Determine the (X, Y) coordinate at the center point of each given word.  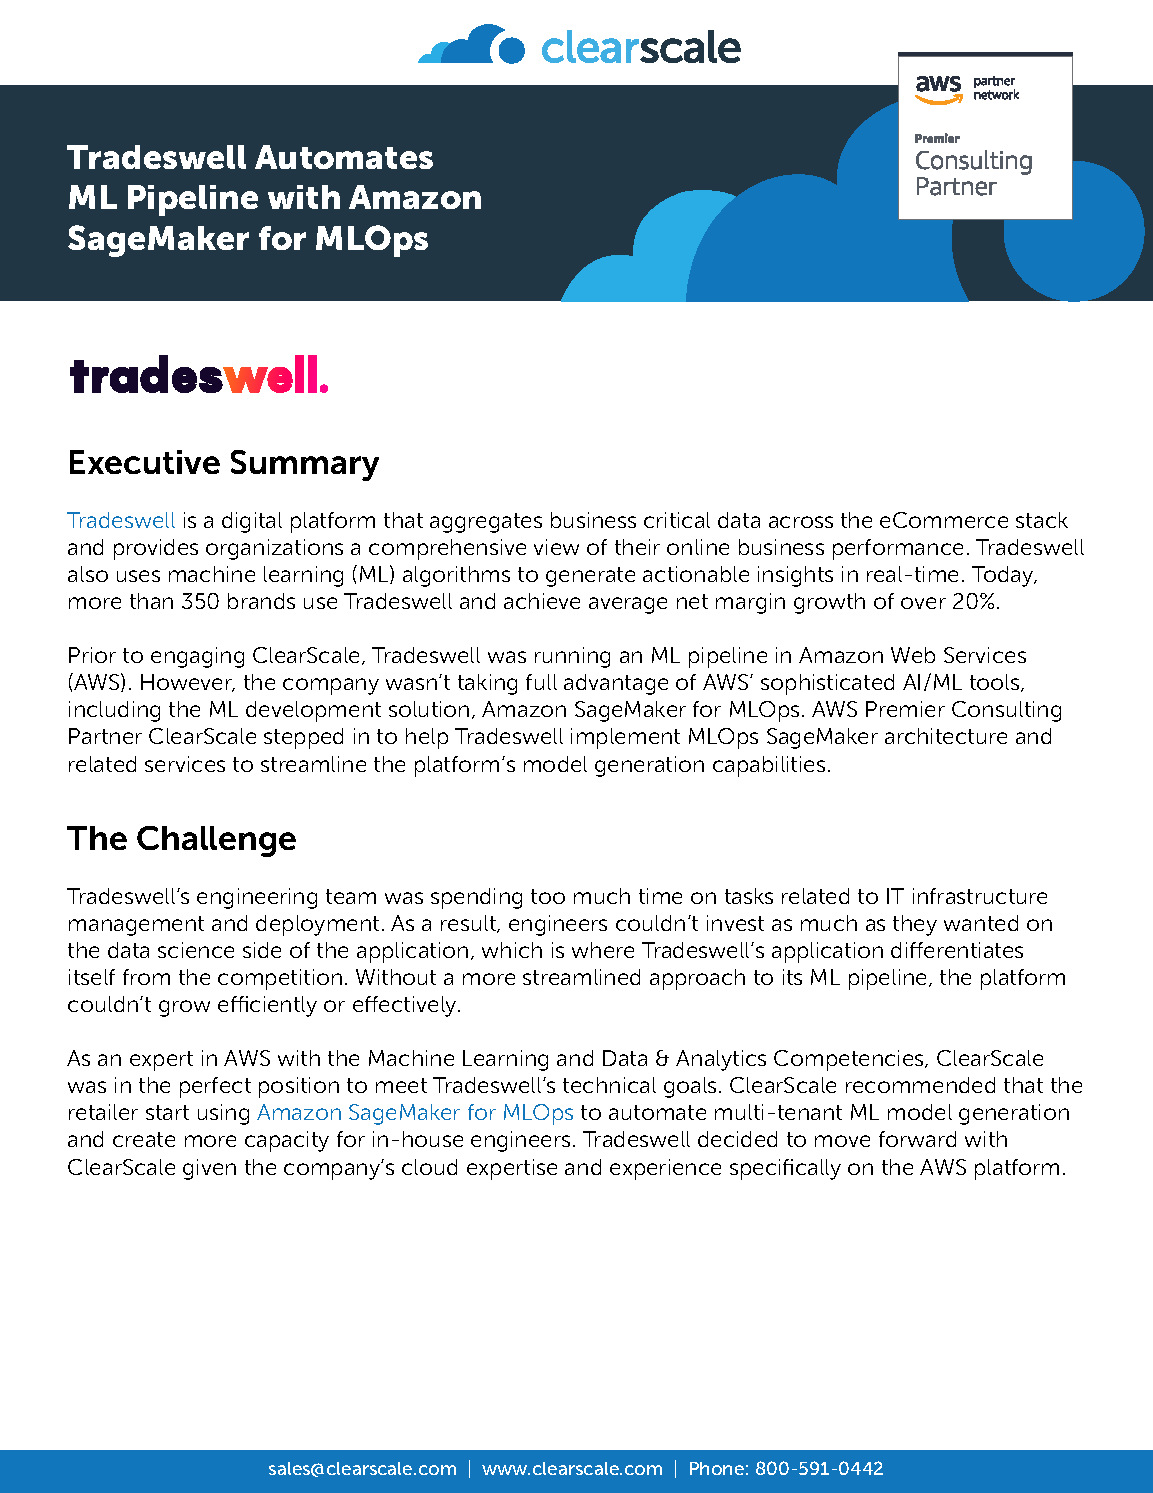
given (209, 1169)
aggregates (486, 523)
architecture (946, 736)
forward (917, 1139)
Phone (717, 1468)
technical (609, 1085)
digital (252, 522)
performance (898, 549)
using (223, 1114)
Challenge (216, 841)
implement (625, 738)
